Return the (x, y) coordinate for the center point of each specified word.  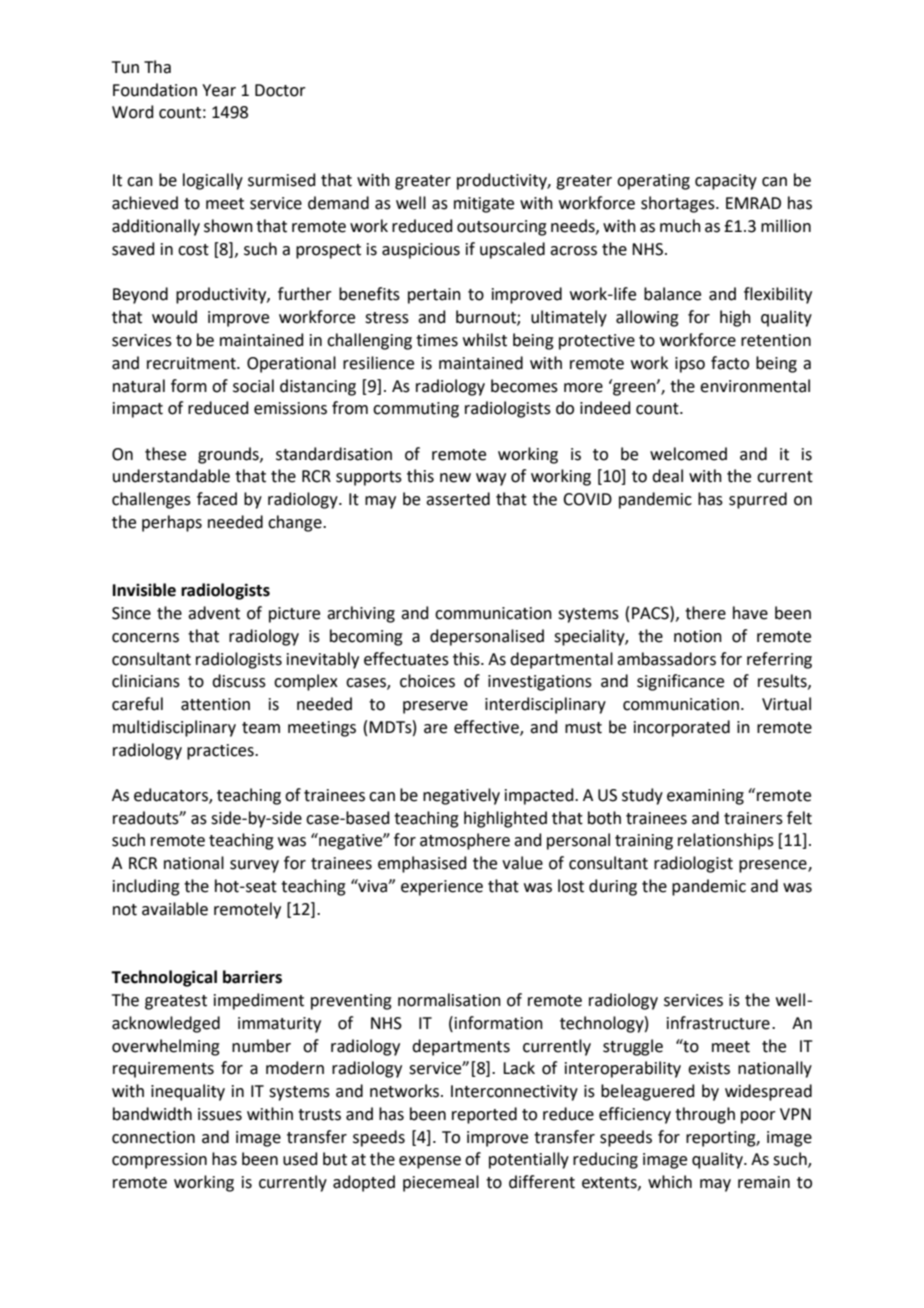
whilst (485, 340)
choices (427, 681)
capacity (726, 182)
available (175, 909)
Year (219, 90)
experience (442, 888)
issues (220, 1114)
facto (730, 363)
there (705, 613)
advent (214, 613)
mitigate (484, 205)
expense (430, 1162)
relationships (726, 841)
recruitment (192, 363)
